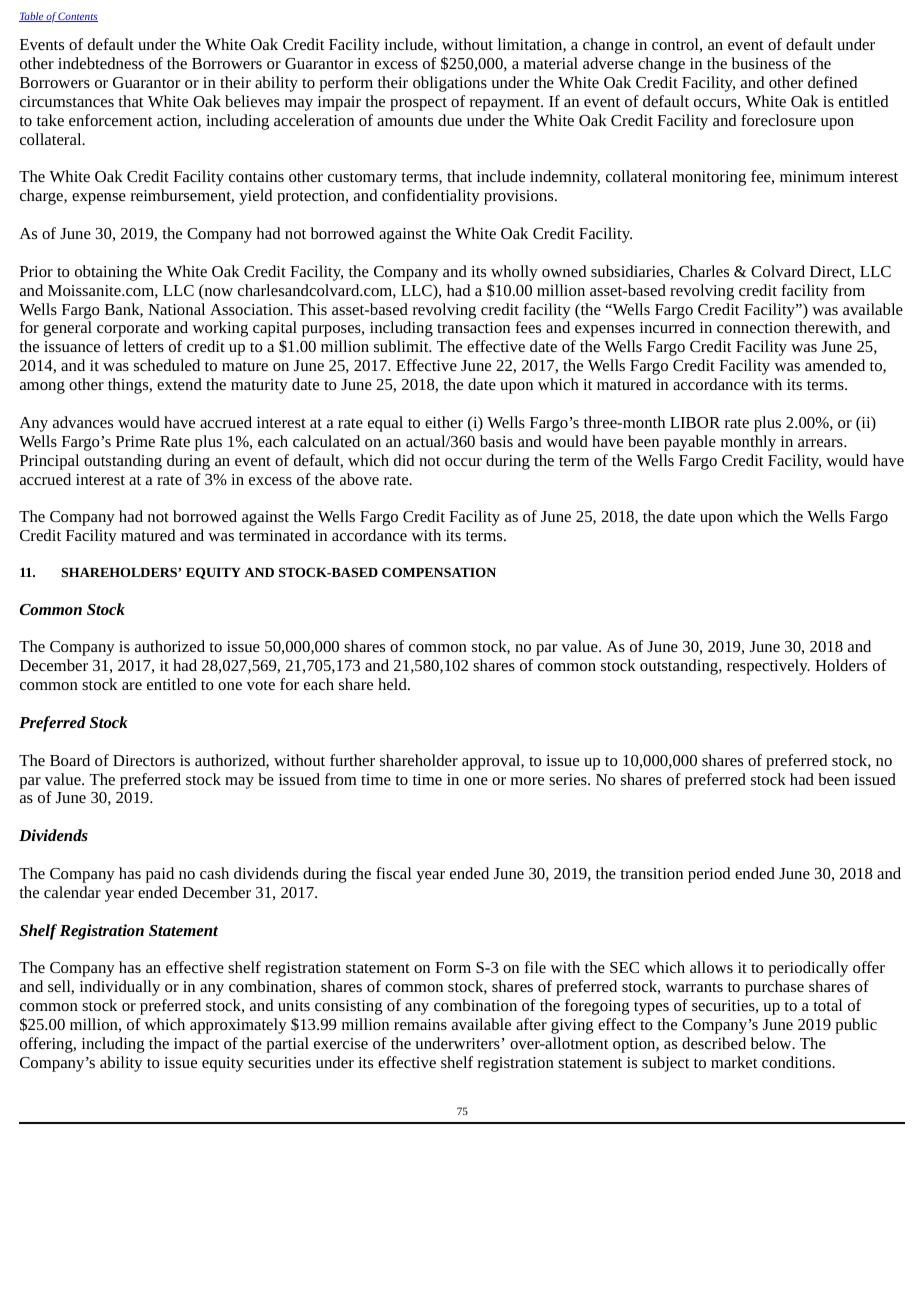 The image size is (924, 1308). Describe the element at coordinates (772, 1043) in the screenshot. I see `below` at that location.
